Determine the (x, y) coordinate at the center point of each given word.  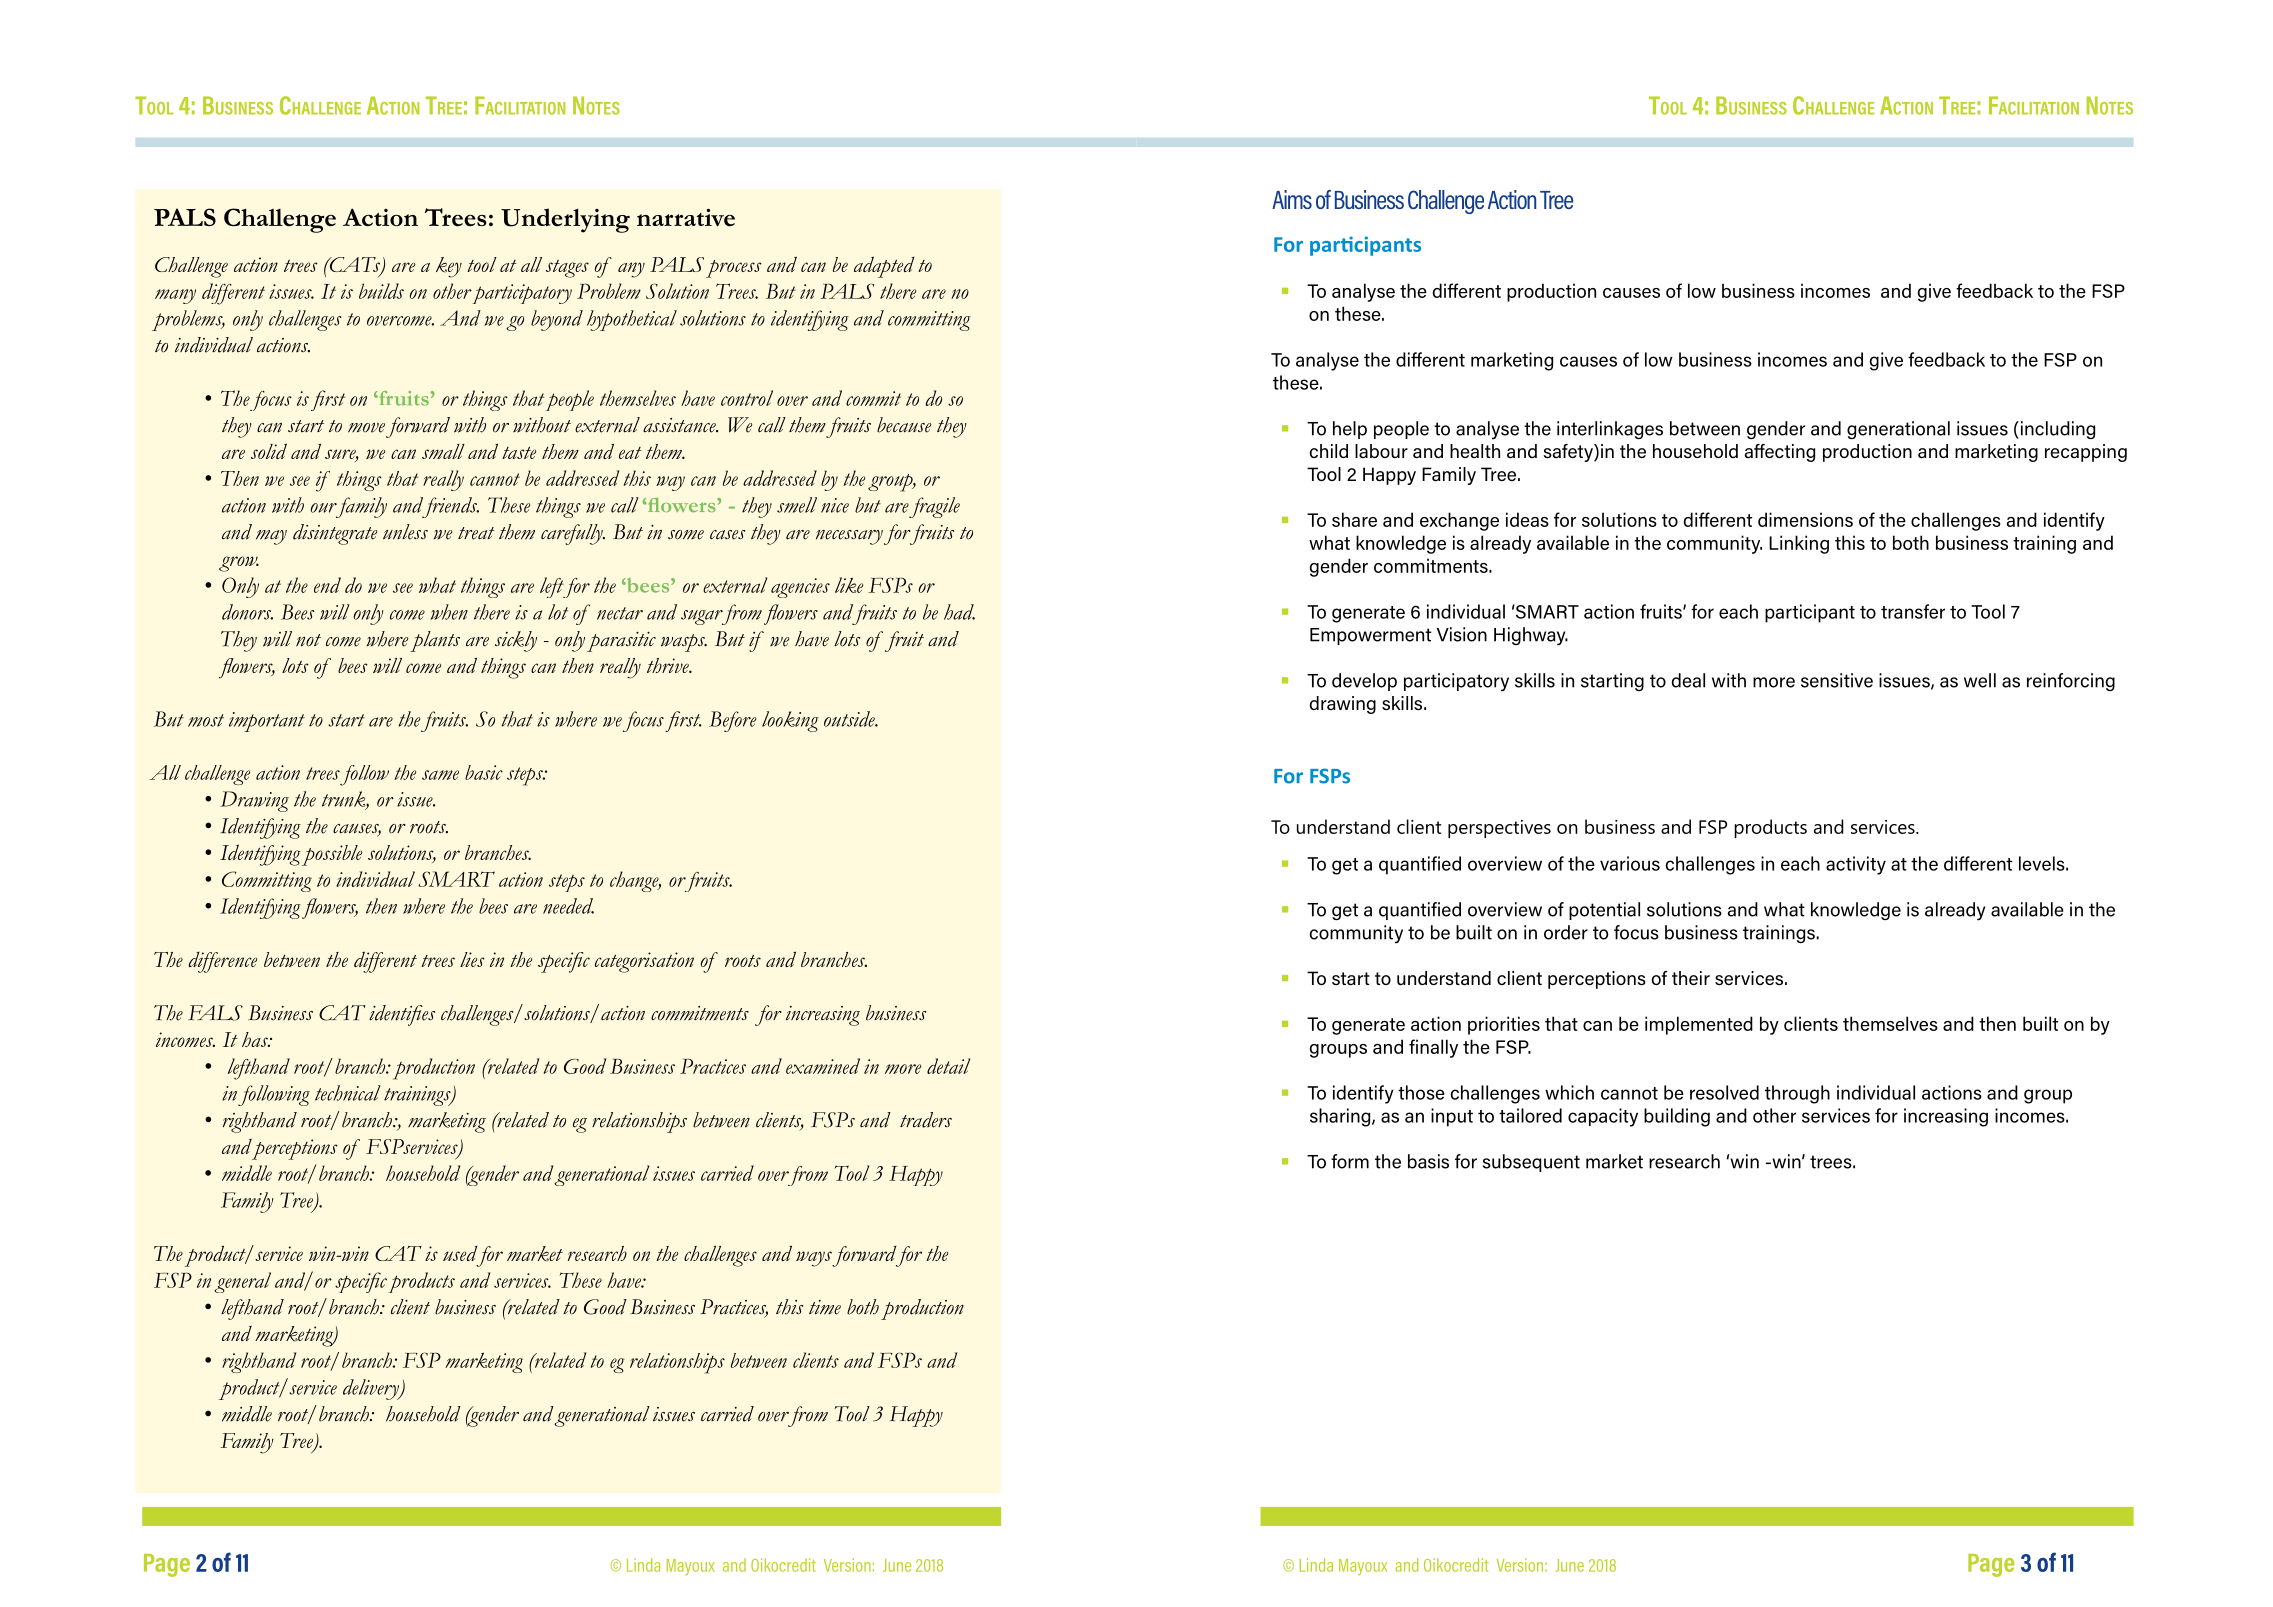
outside (850, 719)
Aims (1292, 199)
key (449, 267)
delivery (372, 1389)
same (440, 775)
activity (1856, 865)
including (2056, 430)
